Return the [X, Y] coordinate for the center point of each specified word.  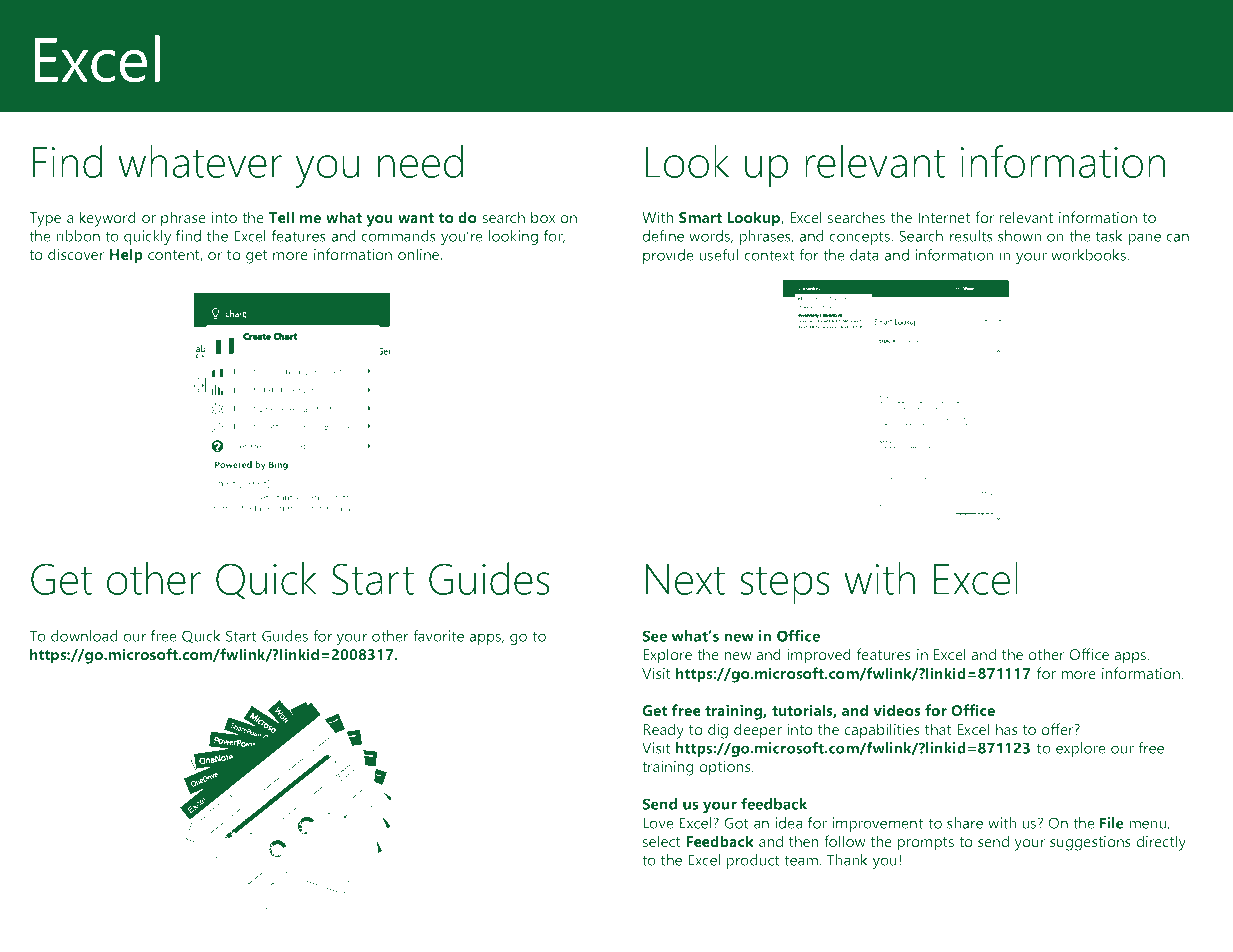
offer [1059, 729]
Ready [663, 731]
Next [685, 579]
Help [126, 256]
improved [819, 656]
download [84, 636]
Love [658, 823]
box [543, 217]
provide [668, 256]
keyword [108, 219]
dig [718, 731]
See [654, 636]
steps [785, 585]
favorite [438, 636]
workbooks [1089, 255]
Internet [944, 217]
